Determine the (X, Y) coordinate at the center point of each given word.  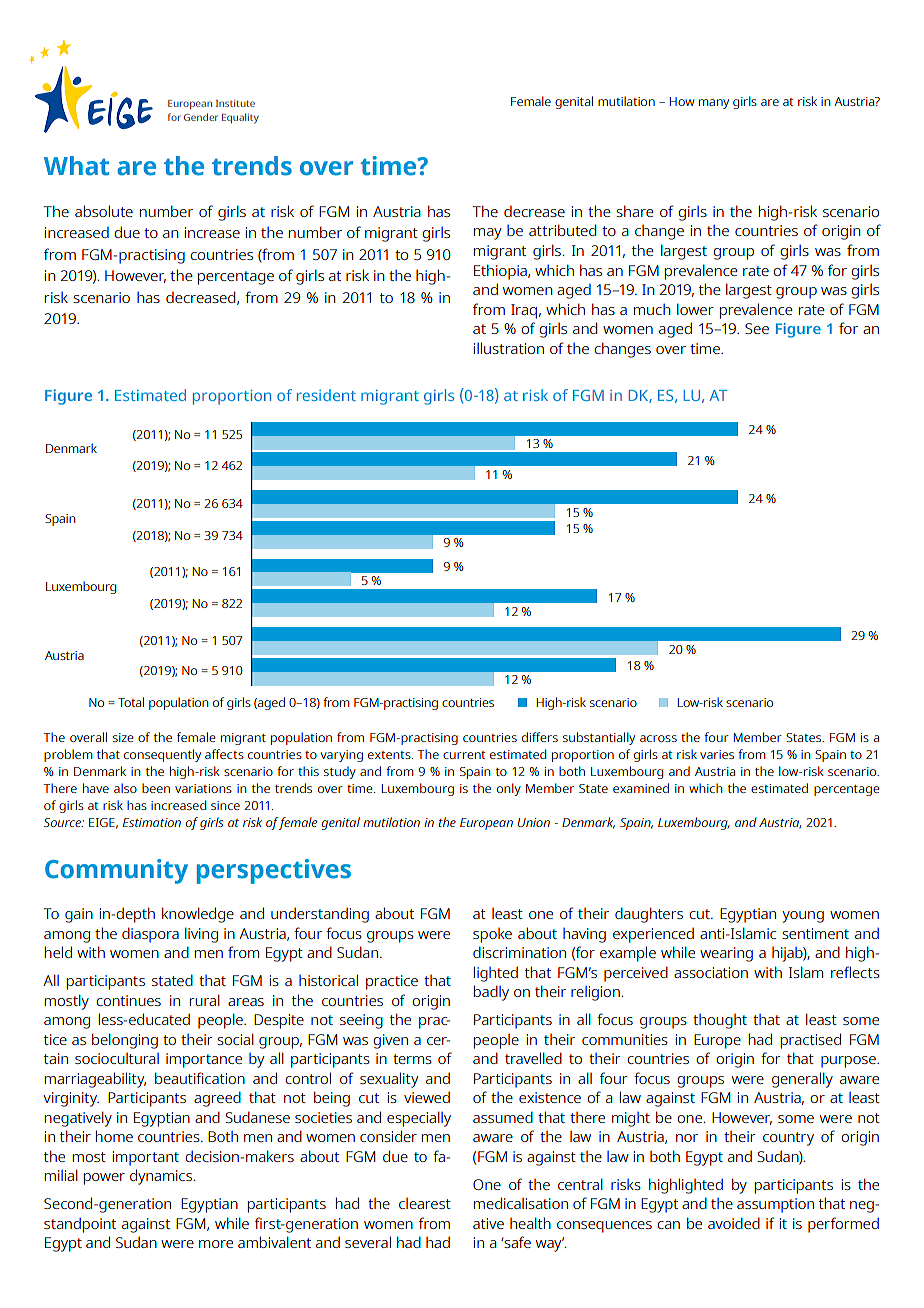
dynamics (162, 1177)
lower (695, 309)
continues (128, 1000)
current (464, 755)
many (714, 104)
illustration (509, 348)
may (488, 234)
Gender (201, 117)
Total (131, 702)
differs (540, 737)
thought (720, 1021)
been (156, 788)
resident (326, 395)
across (658, 738)
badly (491, 993)
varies (717, 754)
